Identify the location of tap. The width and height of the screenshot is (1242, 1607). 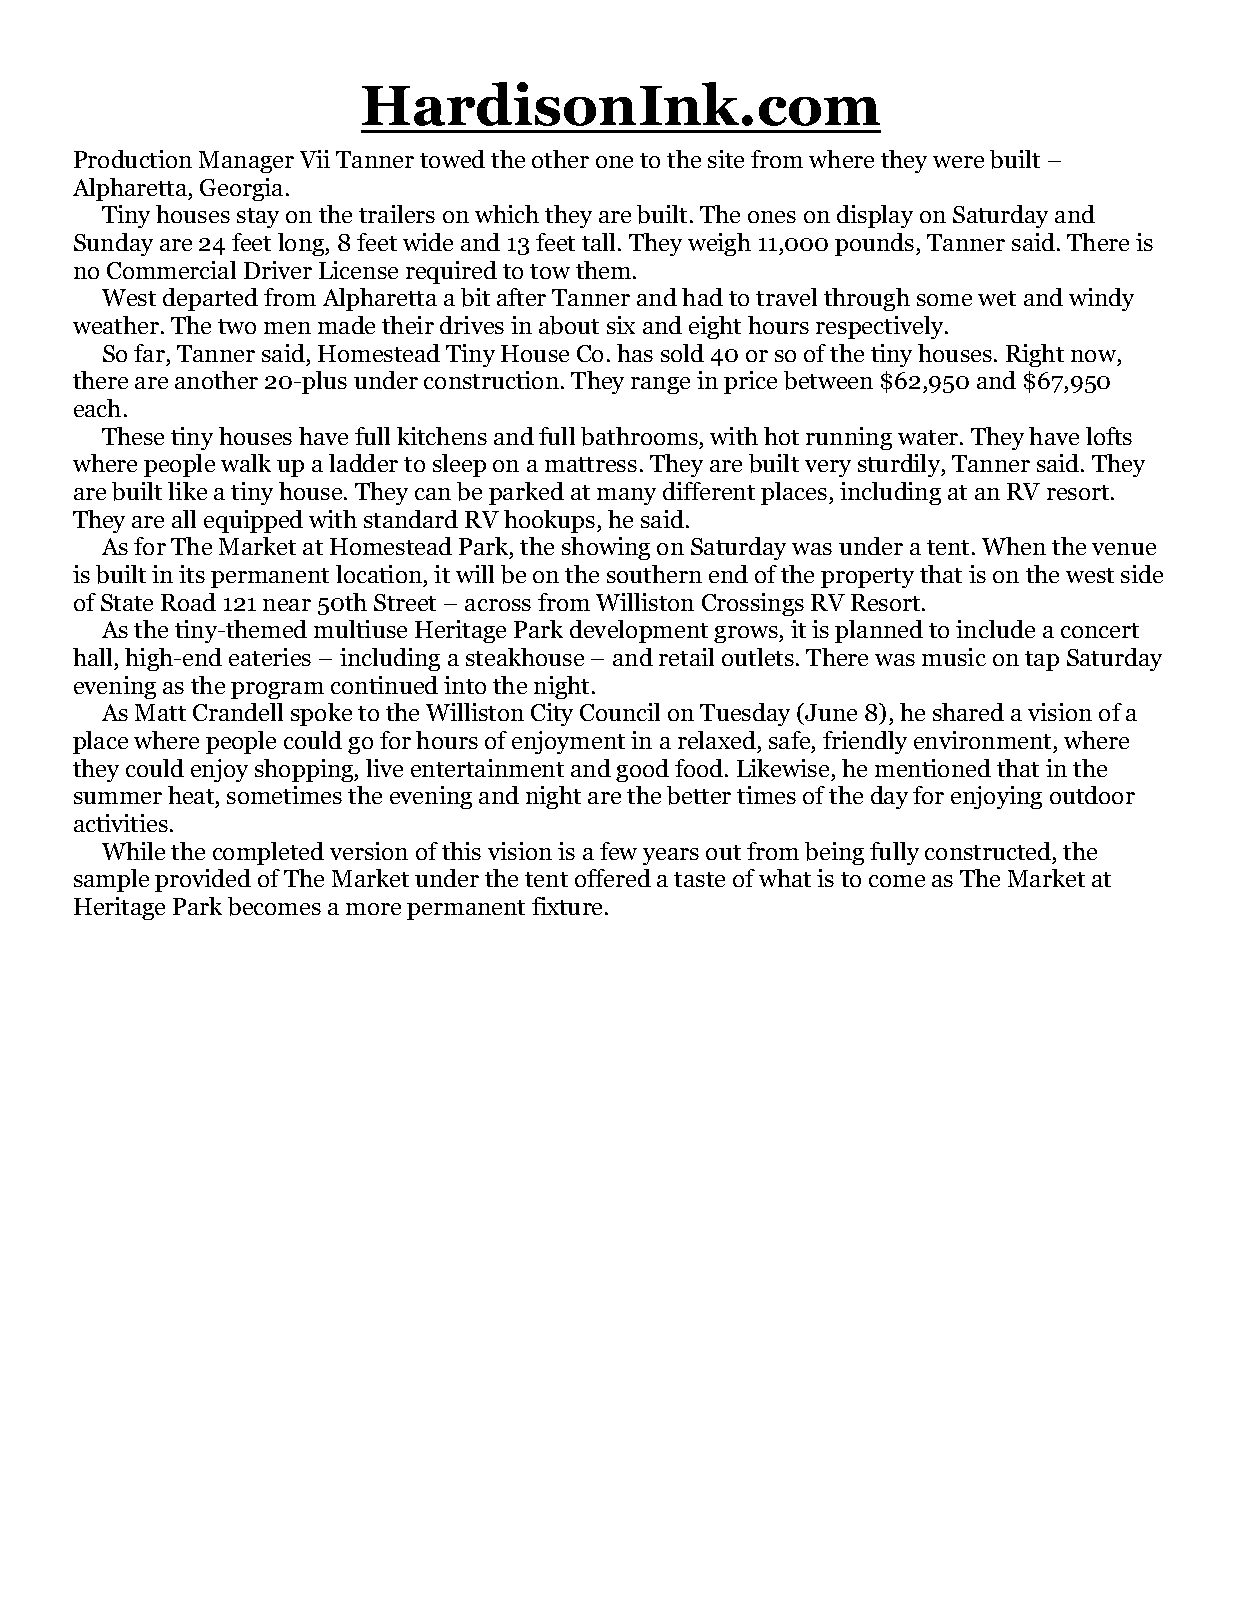
(1042, 661).
